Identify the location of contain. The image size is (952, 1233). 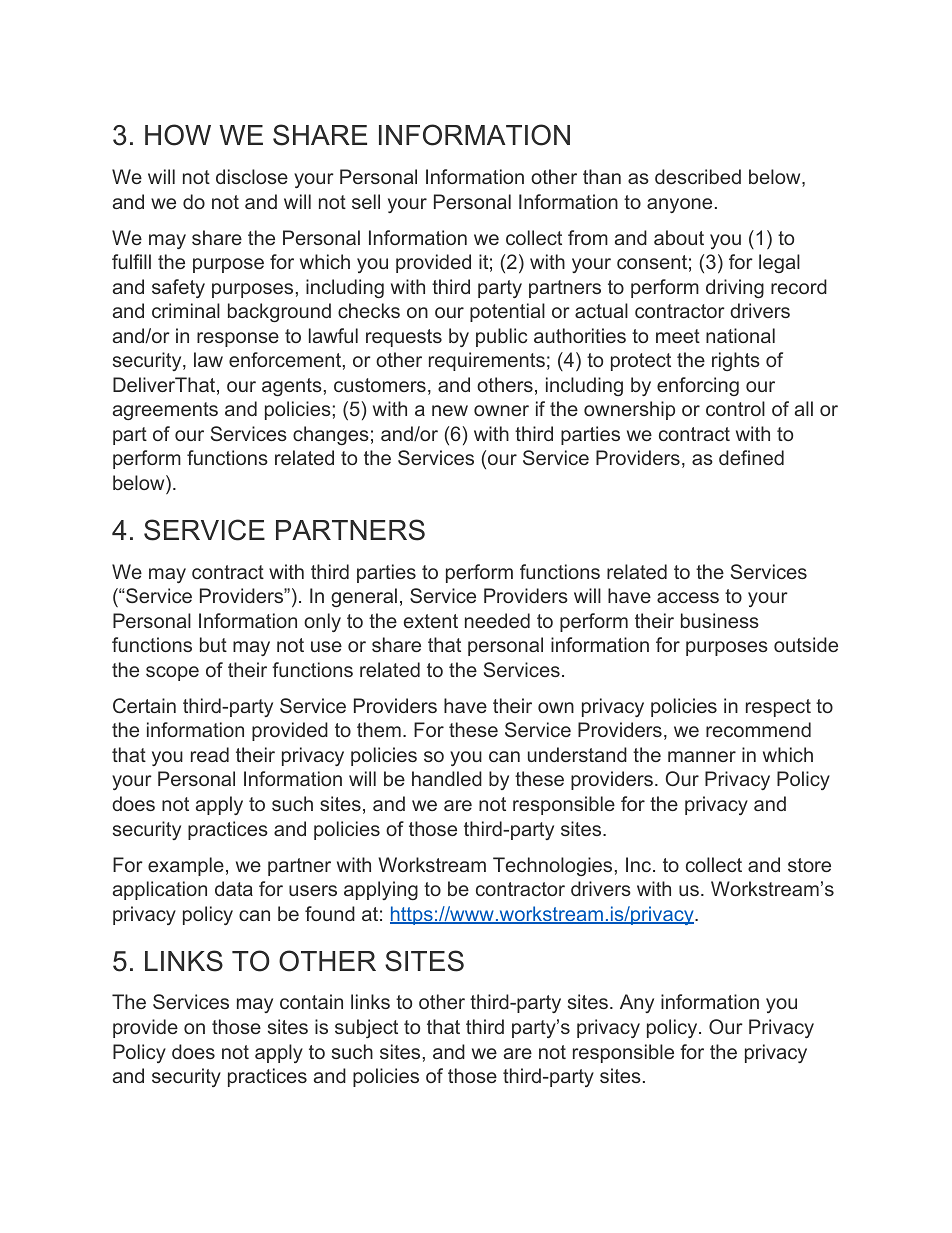
(311, 1001).
